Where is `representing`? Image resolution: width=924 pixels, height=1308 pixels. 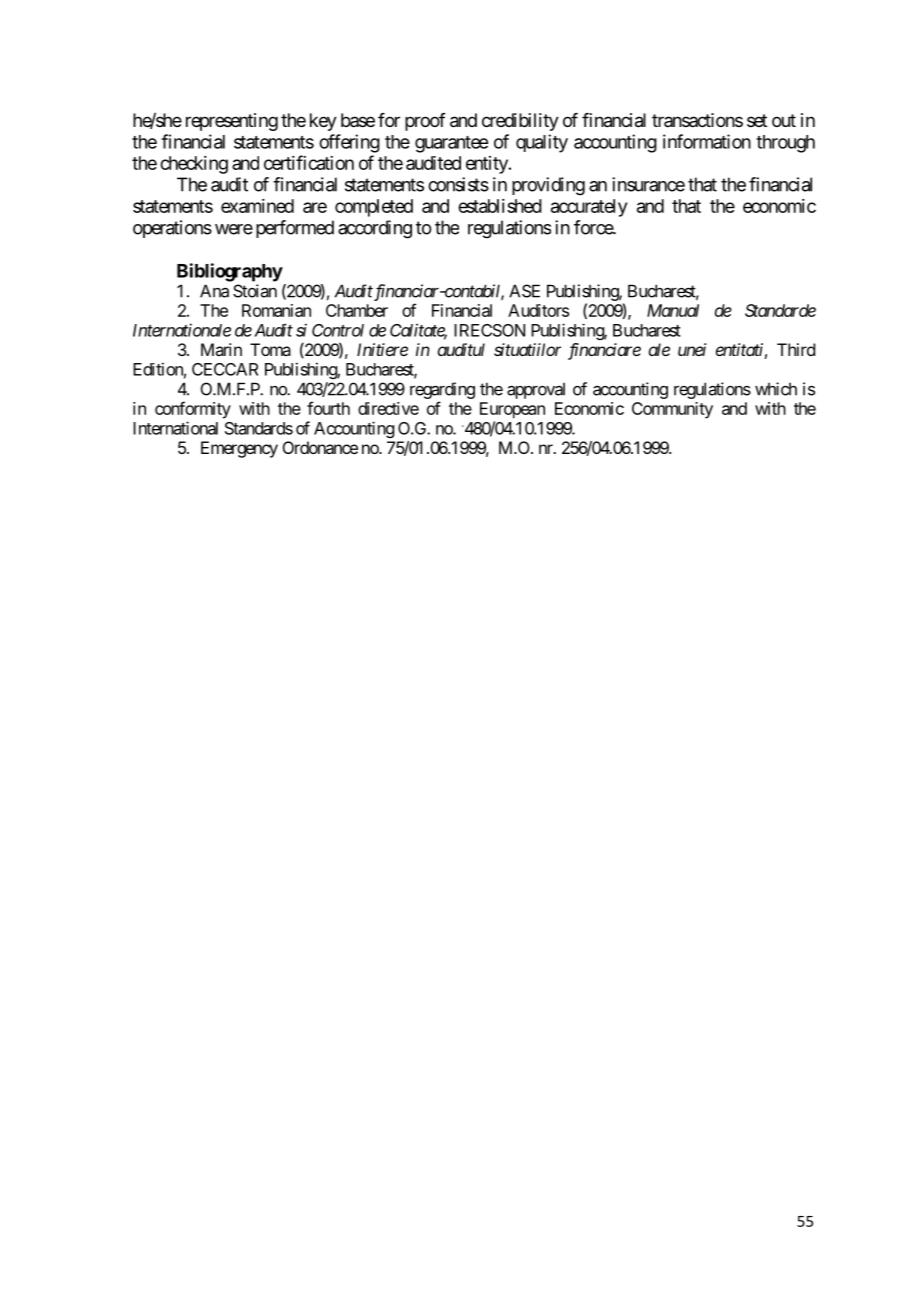
representing is located at coordinates (232, 122).
